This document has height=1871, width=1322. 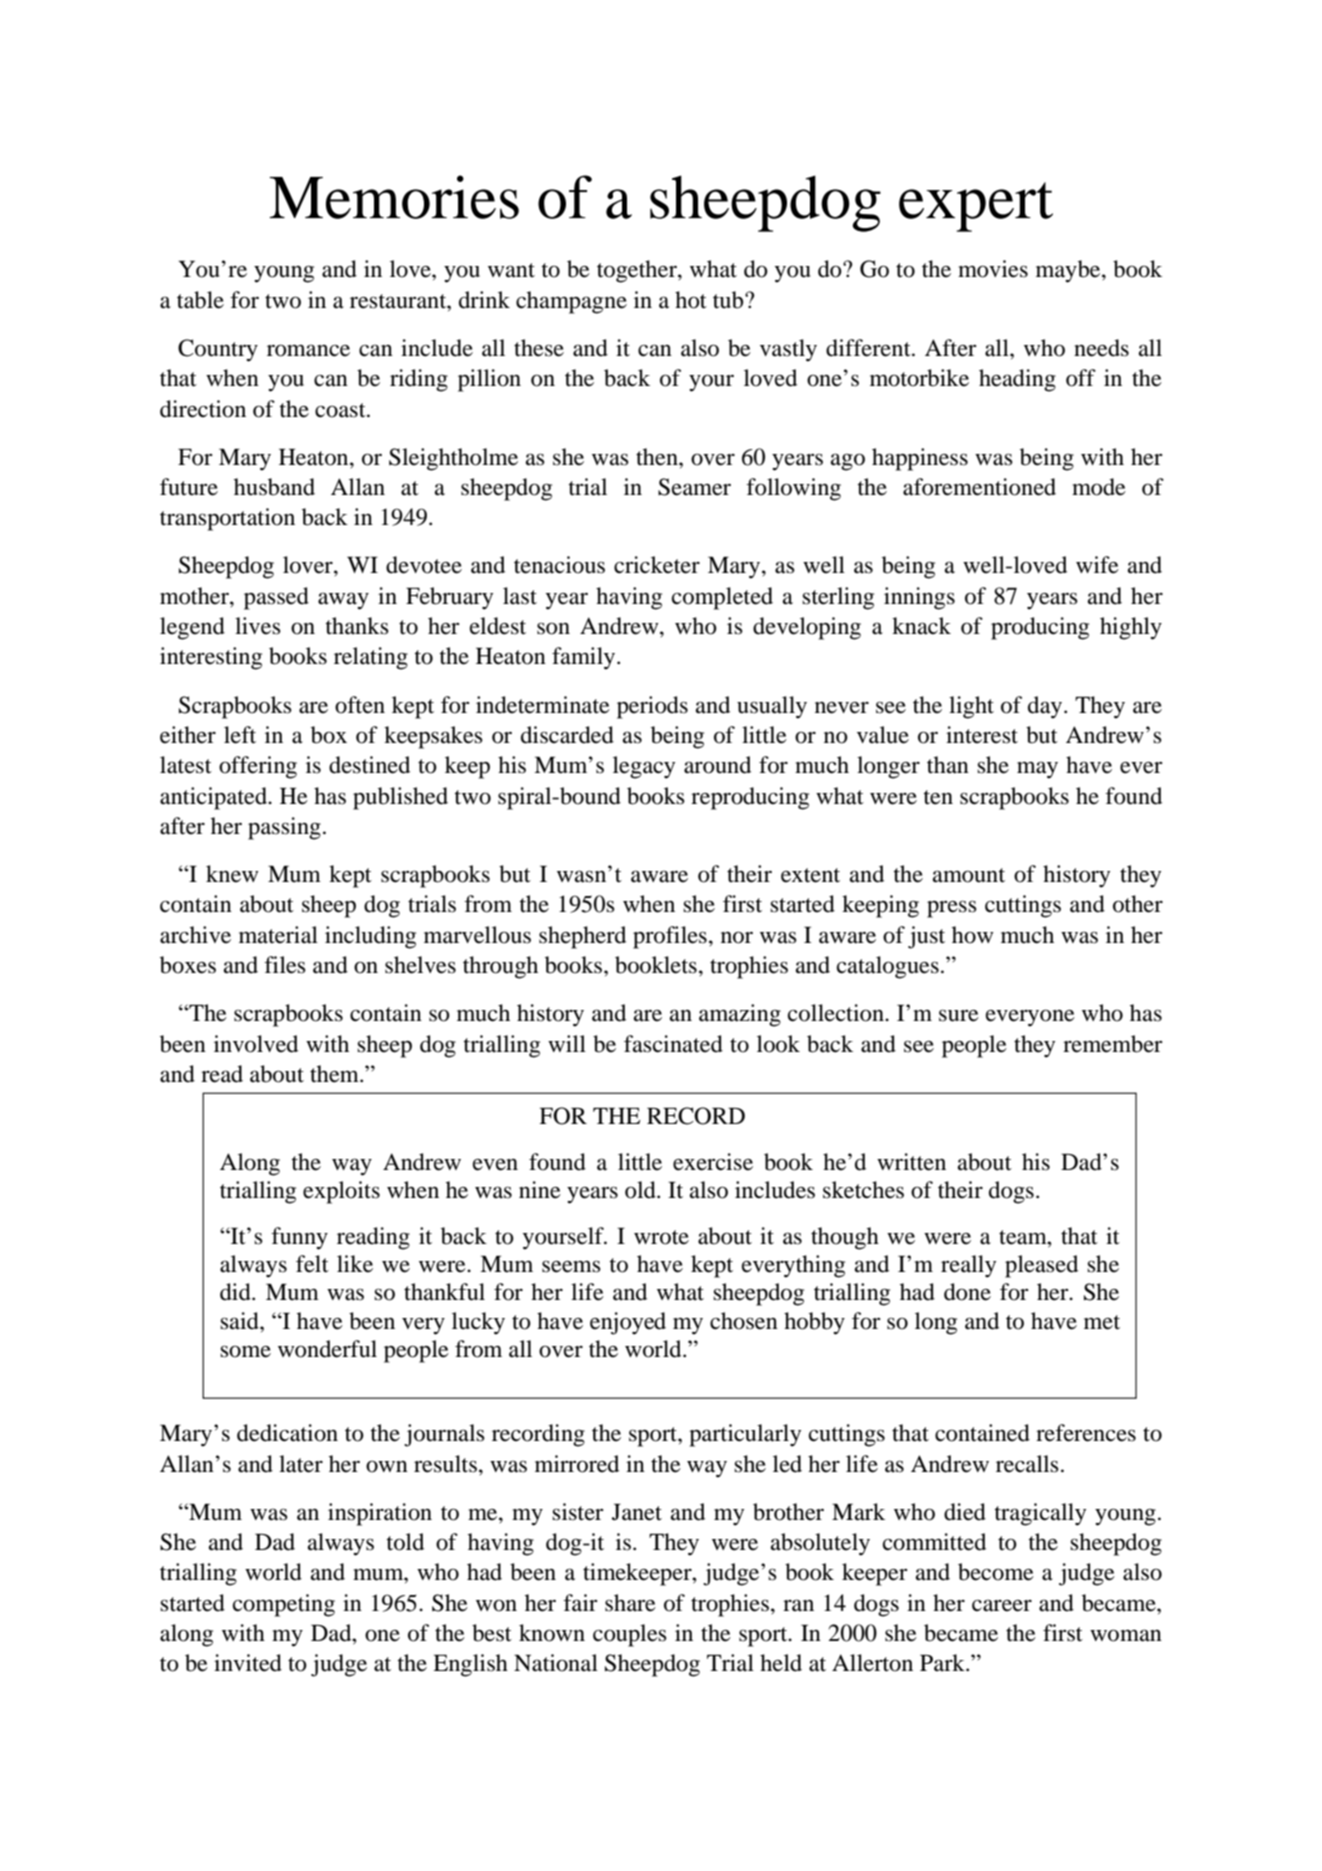 What do you see at coordinates (993, 269) in the document?
I see `movies` at bounding box center [993, 269].
